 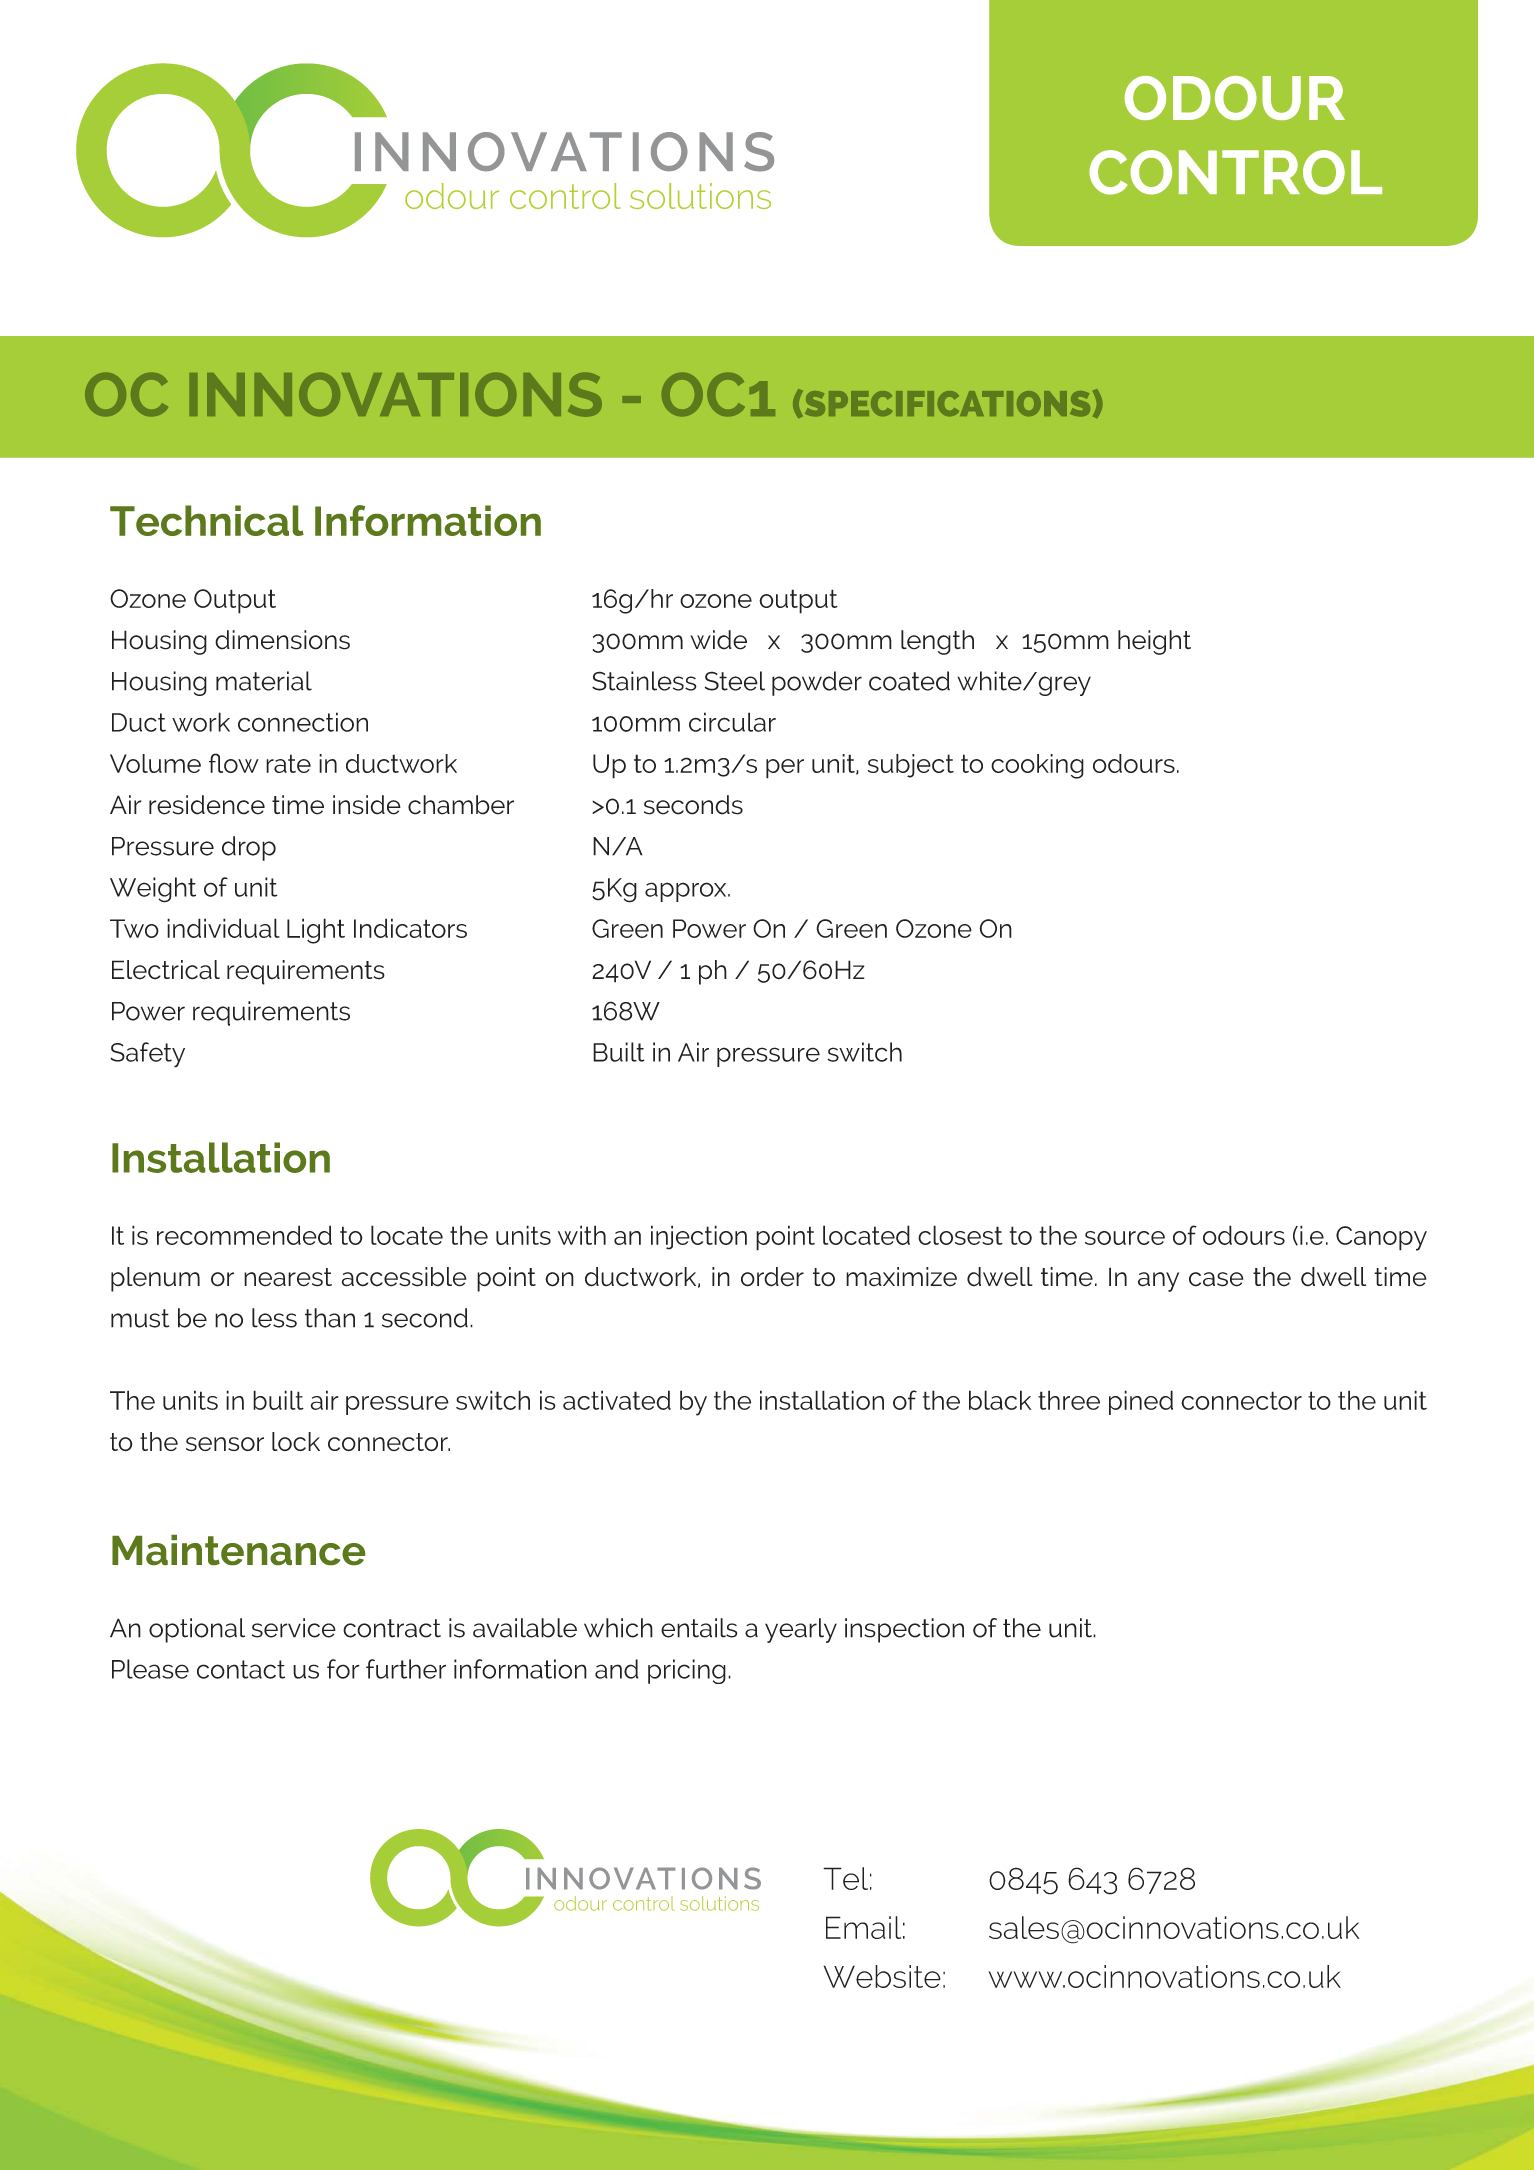 What do you see at coordinates (1154, 642) in the page?
I see `height` at bounding box center [1154, 642].
